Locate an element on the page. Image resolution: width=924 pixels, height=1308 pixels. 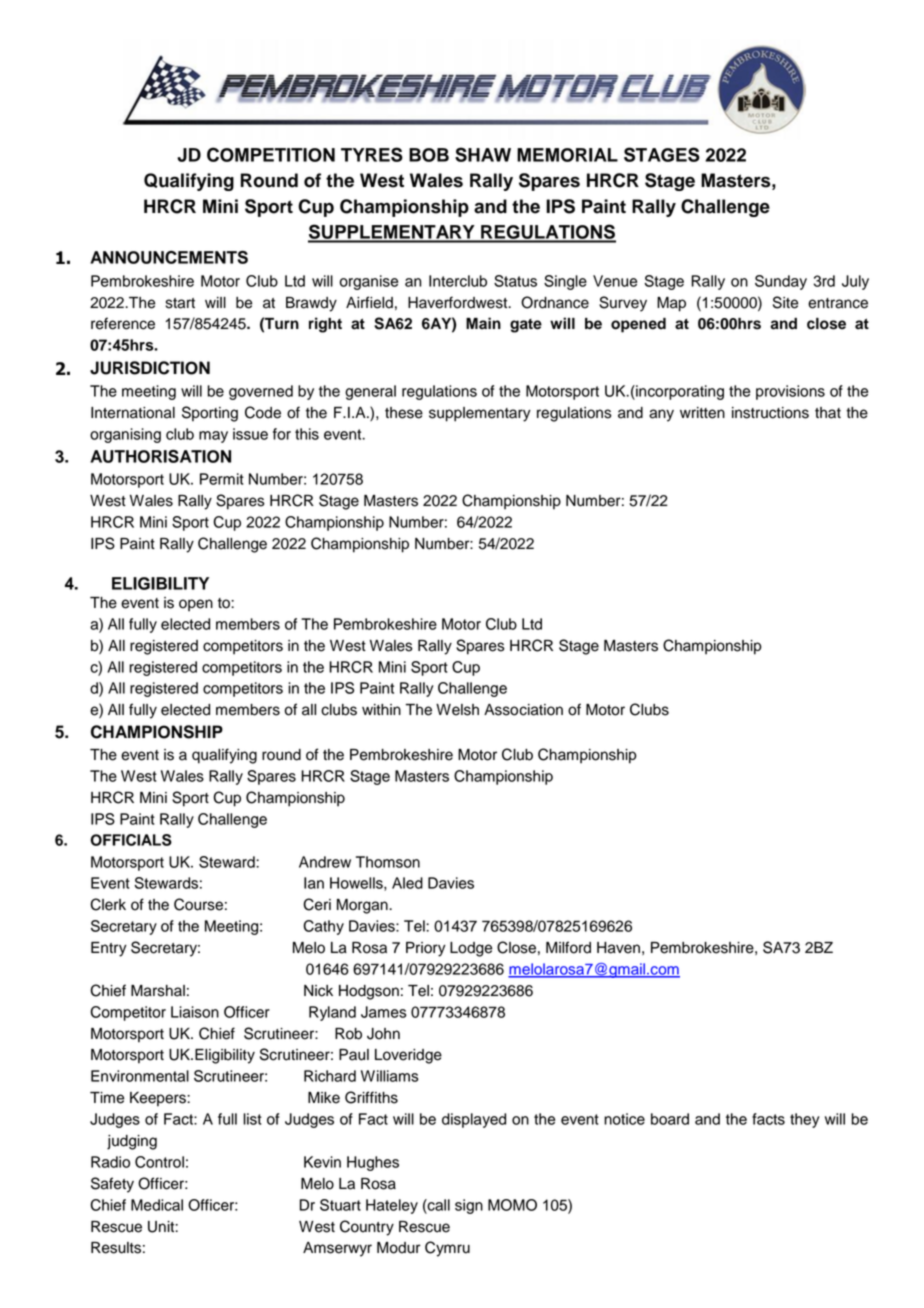
Welsh is located at coordinates (457, 710).
